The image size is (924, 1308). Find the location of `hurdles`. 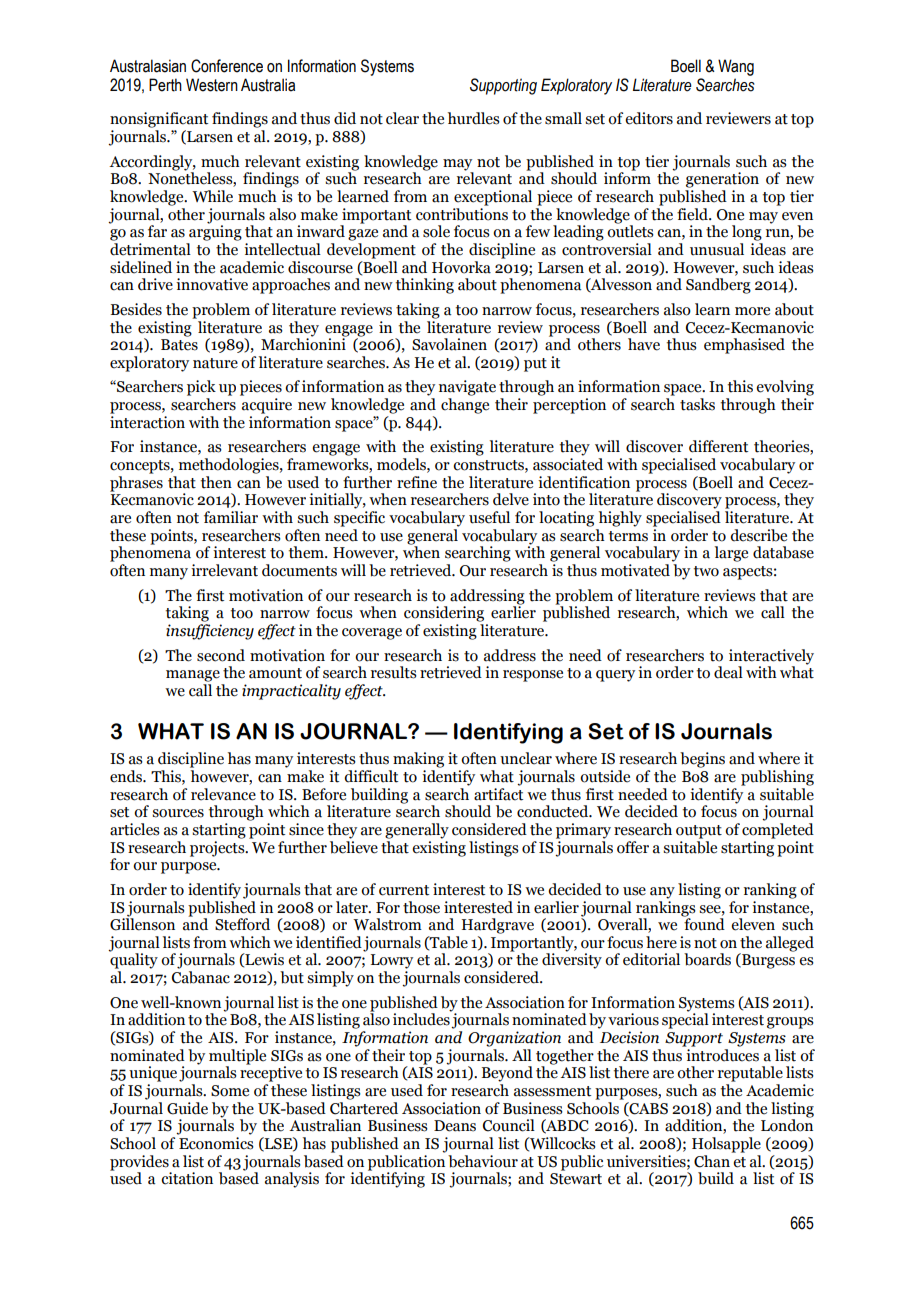

hurdles is located at coordinates (474, 118).
